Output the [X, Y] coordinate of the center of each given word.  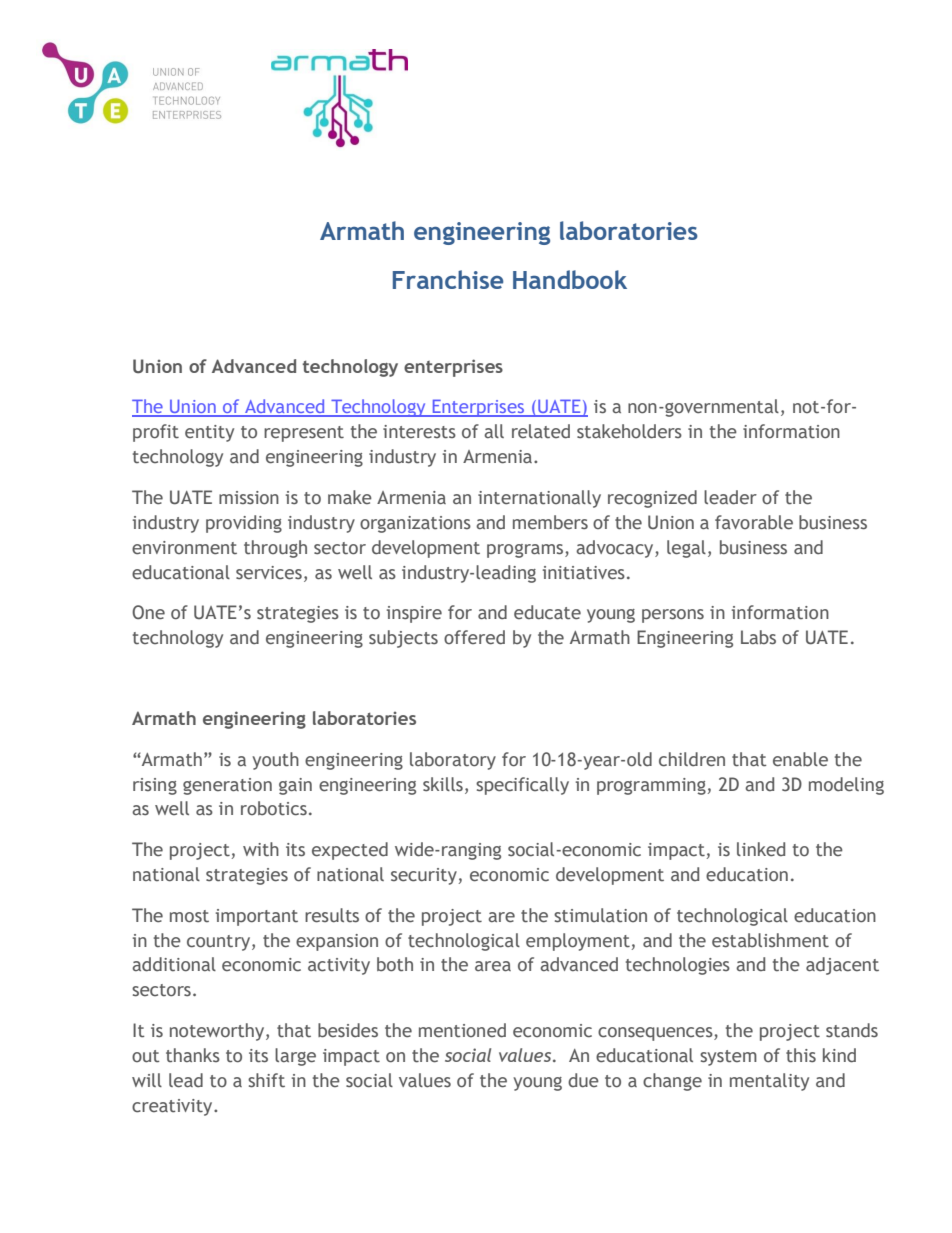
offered [474, 637]
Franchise [448, 279]
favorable [754, 522]
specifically [522, 786]
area [493, 966]
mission [249, 498]
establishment [770, 940]
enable [800, 759]
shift [266, 1080]
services [269, 573]
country [220, 943]
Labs [758, 637]
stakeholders [629, 431]
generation [227, 786]
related [541, 431]
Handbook [570, 279]
